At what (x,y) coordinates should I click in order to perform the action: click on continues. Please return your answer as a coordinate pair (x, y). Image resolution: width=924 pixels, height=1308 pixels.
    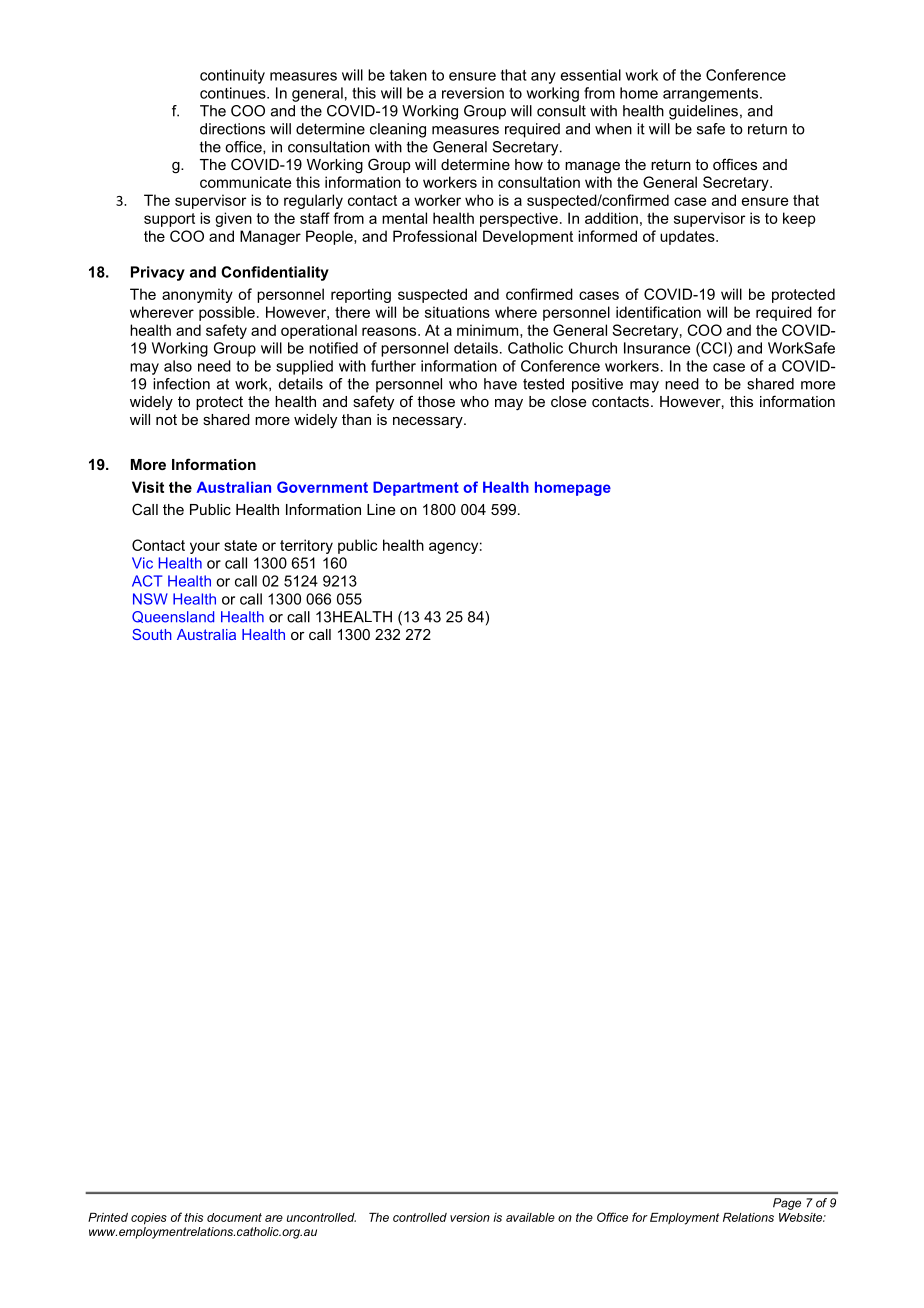
    Looking at the image, I should click on (234, 93).
